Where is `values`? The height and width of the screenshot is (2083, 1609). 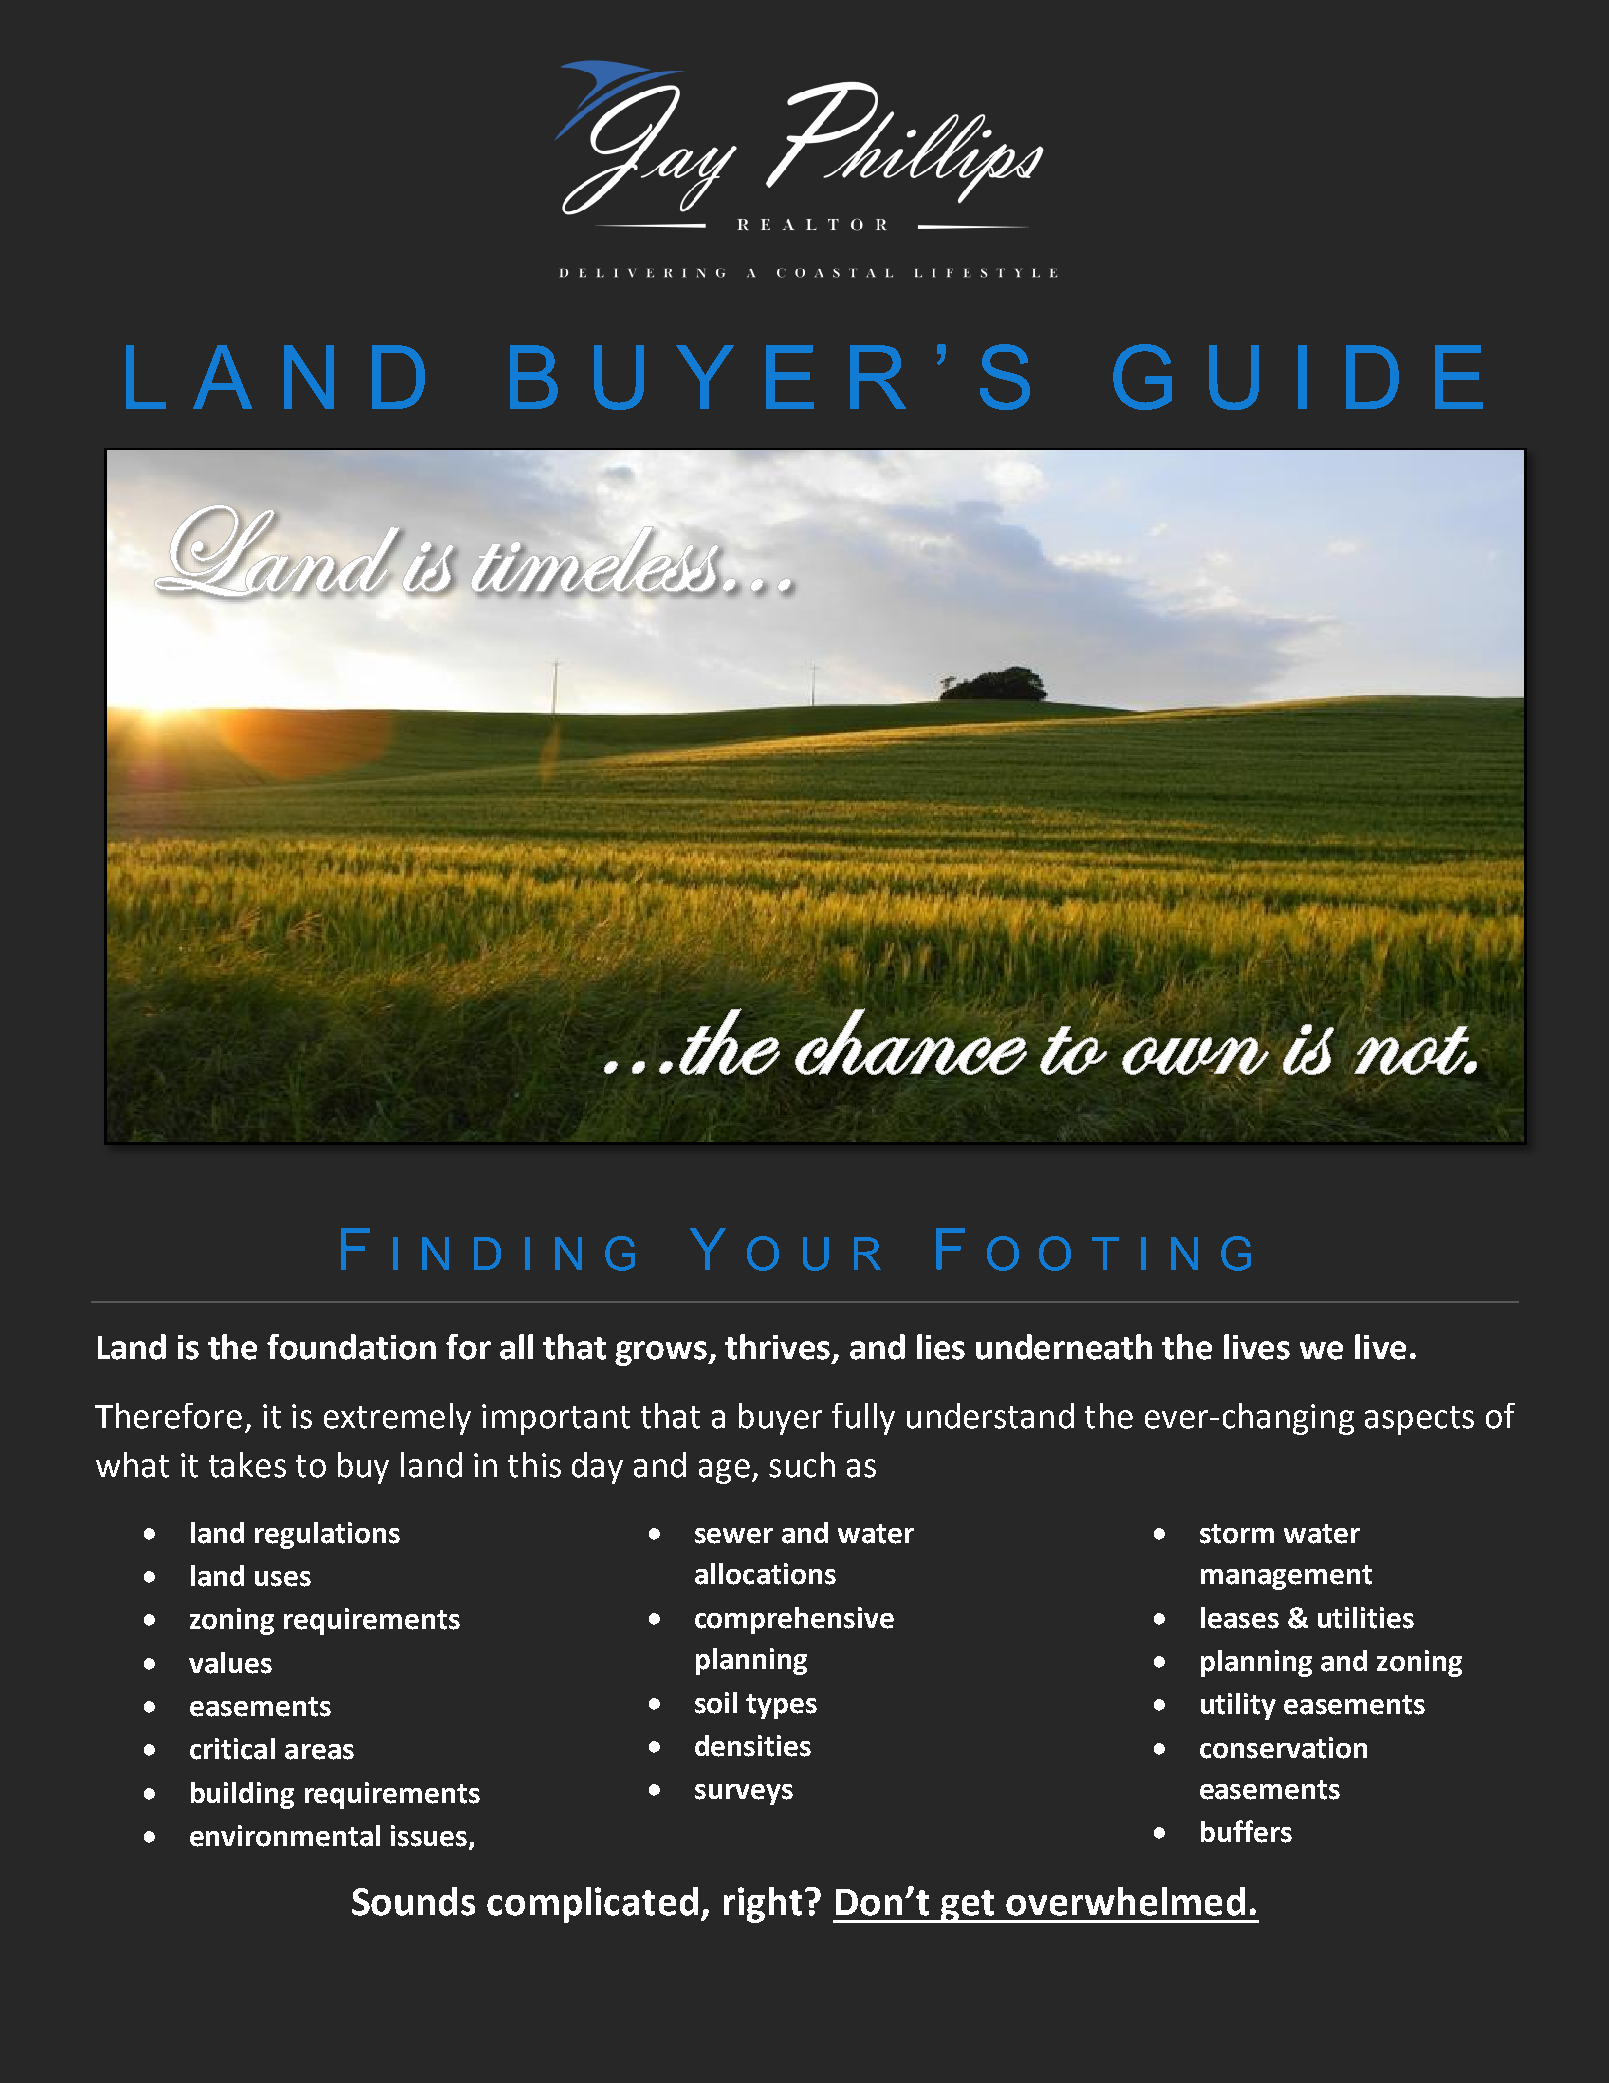
values is located at coordinates (230, 1663).
